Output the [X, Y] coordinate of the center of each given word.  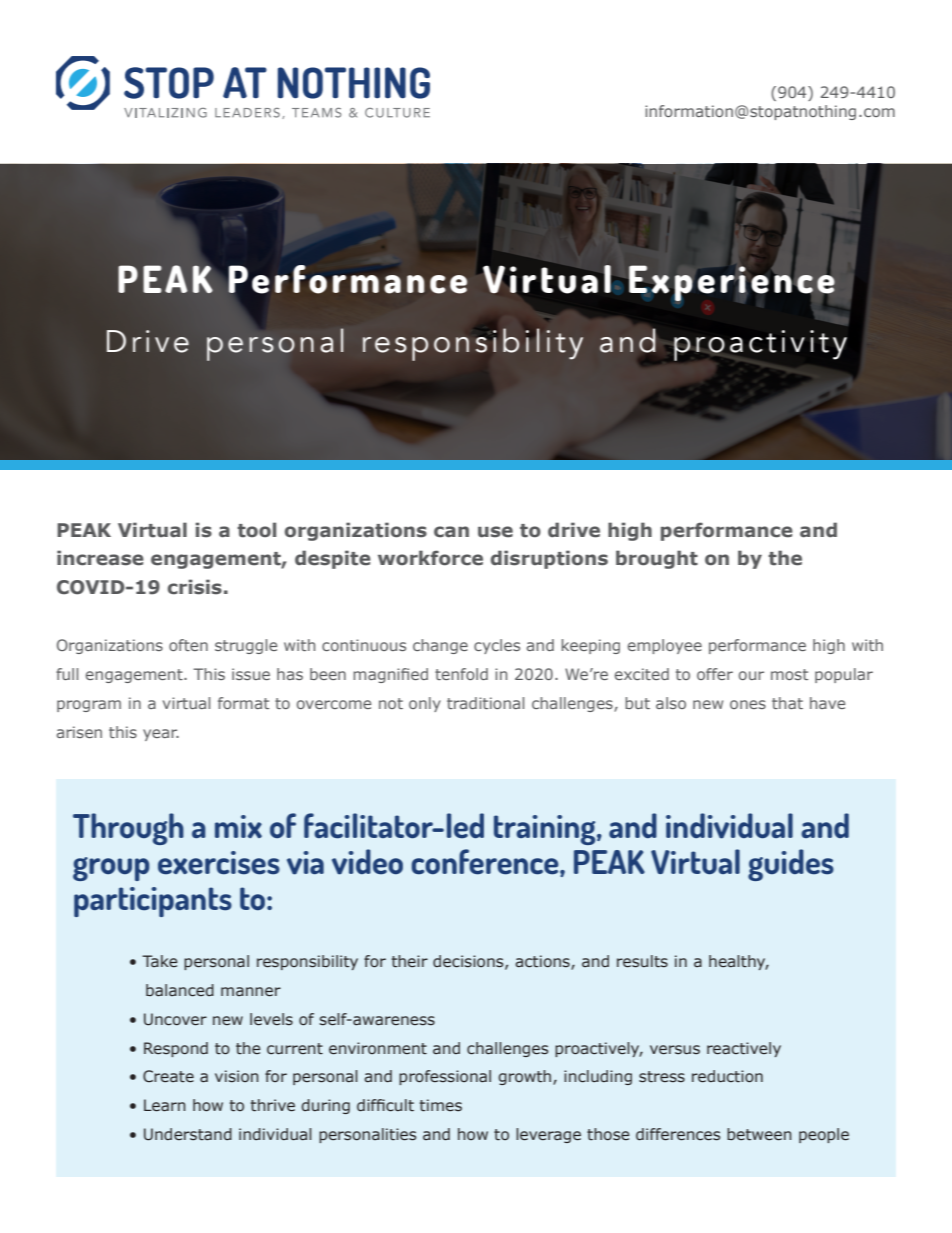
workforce [430, 558]
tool [256, 530]
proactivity [760, 345]
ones [748, 704]
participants [153, 902]
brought [657, 559]
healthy [738, 962]
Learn [165, 1105]
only [425, 704]
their [410, 961]
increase [100, 558]
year [161, 735]
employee [665, 646]
